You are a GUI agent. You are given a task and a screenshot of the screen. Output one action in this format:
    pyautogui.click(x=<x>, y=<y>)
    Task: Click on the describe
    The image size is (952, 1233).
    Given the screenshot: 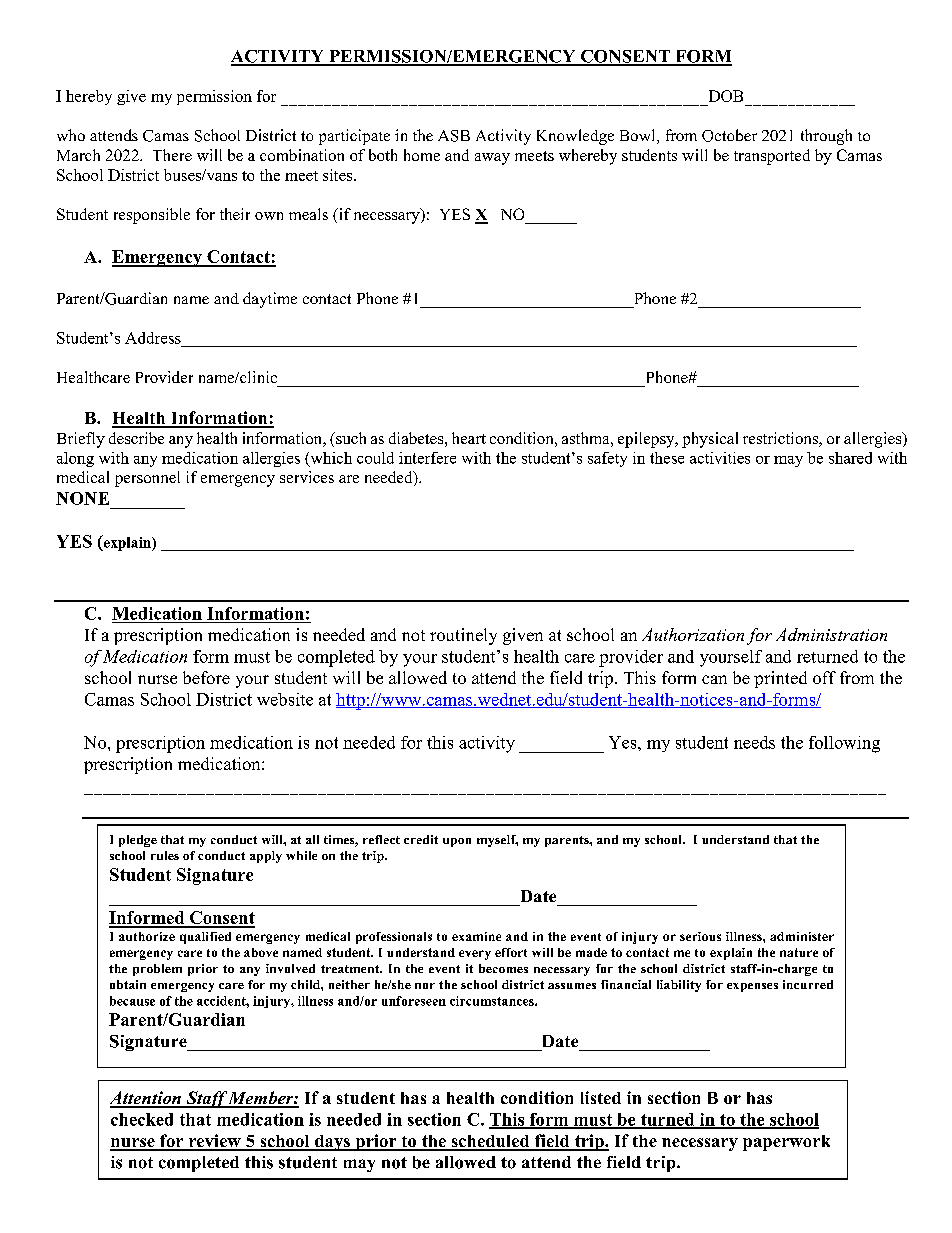 What is the action you would take?
    pyautogui.click(x=136, y=438)
